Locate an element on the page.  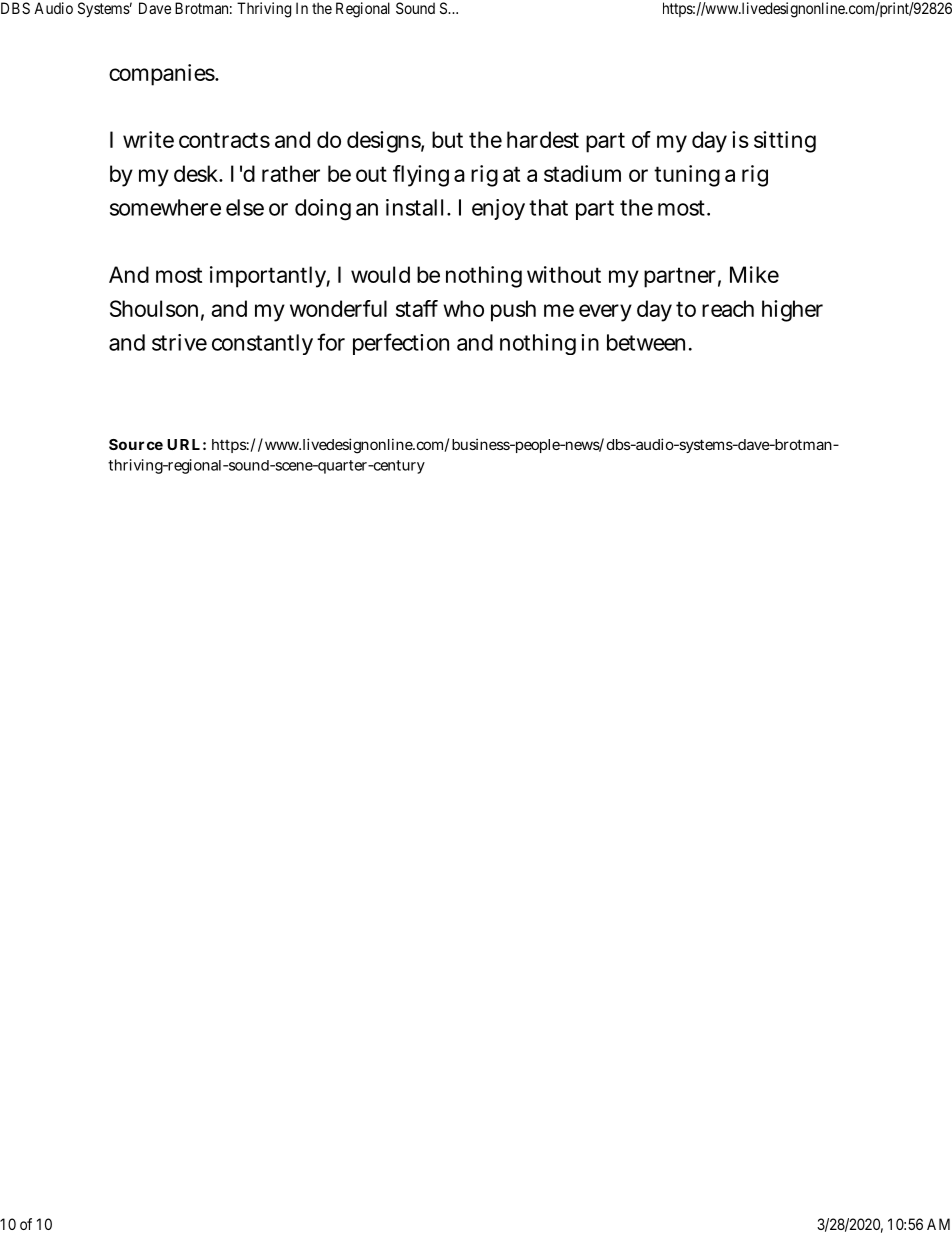
contracts is located at coordinates (224, 140).
